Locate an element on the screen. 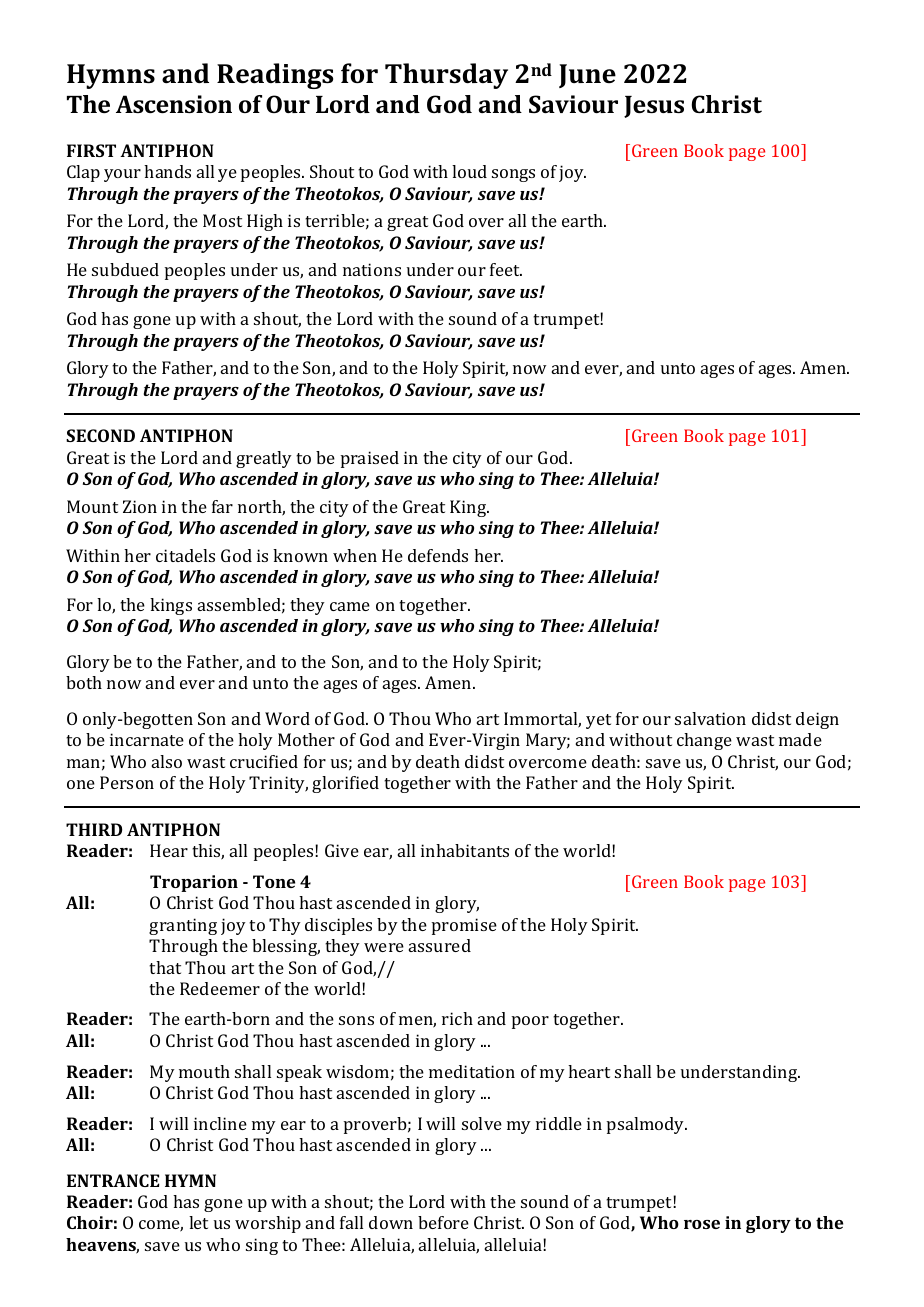  Thursday is located at coordinates (446, 76).
